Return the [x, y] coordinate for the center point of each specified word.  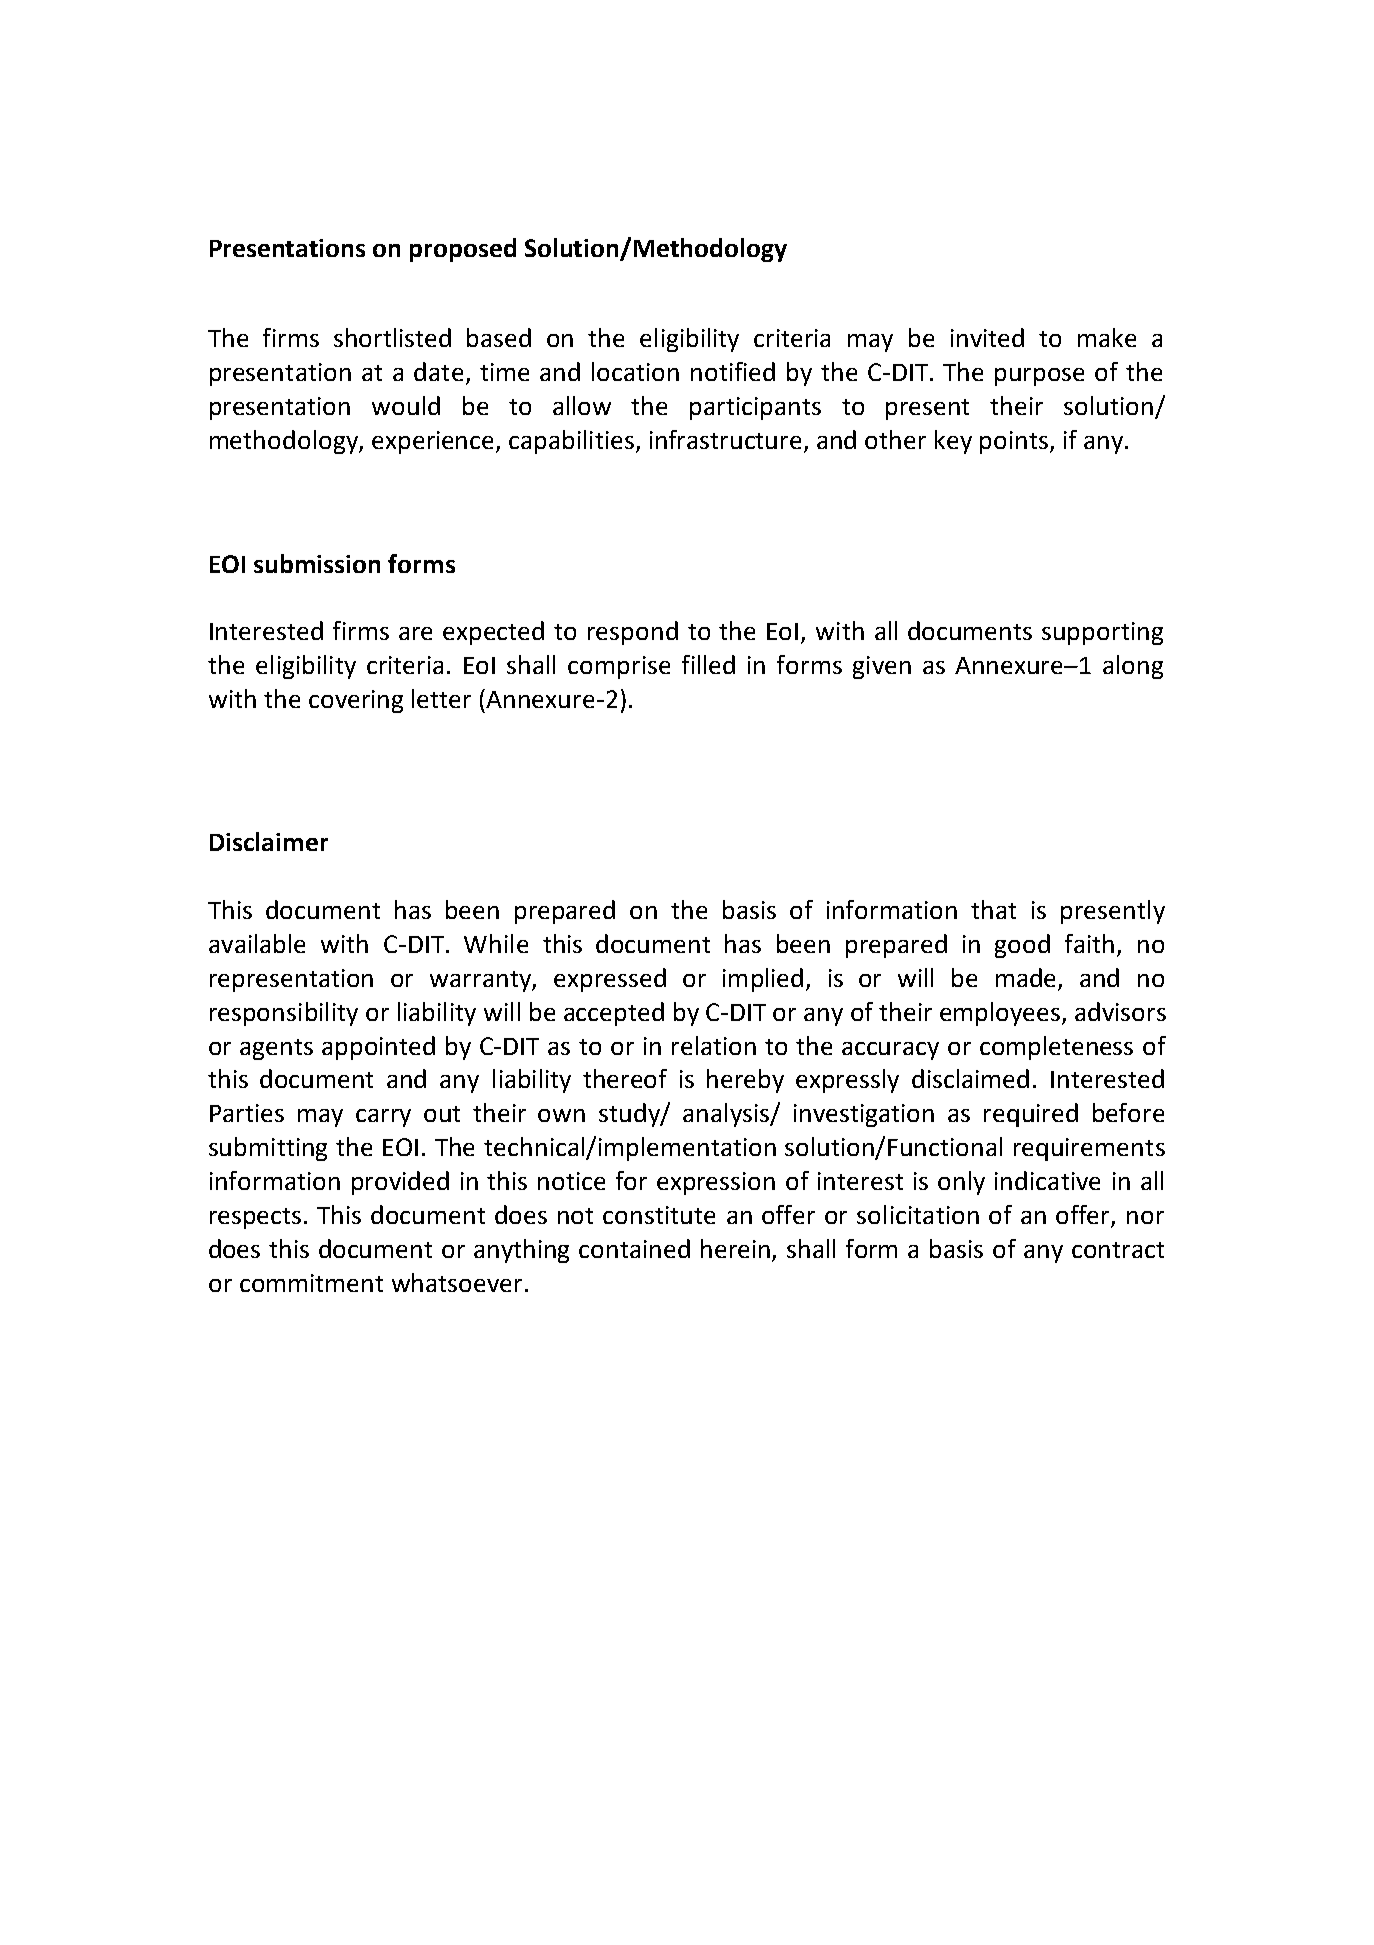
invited [987, 337]
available [257, 943]
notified [733, 371]
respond [633, 633]
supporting [1102, 633]
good [1022, 946]
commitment [311, 1283]
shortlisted [392, 337]
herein [735, 1248]
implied [763, 980]
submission [317, 563]
